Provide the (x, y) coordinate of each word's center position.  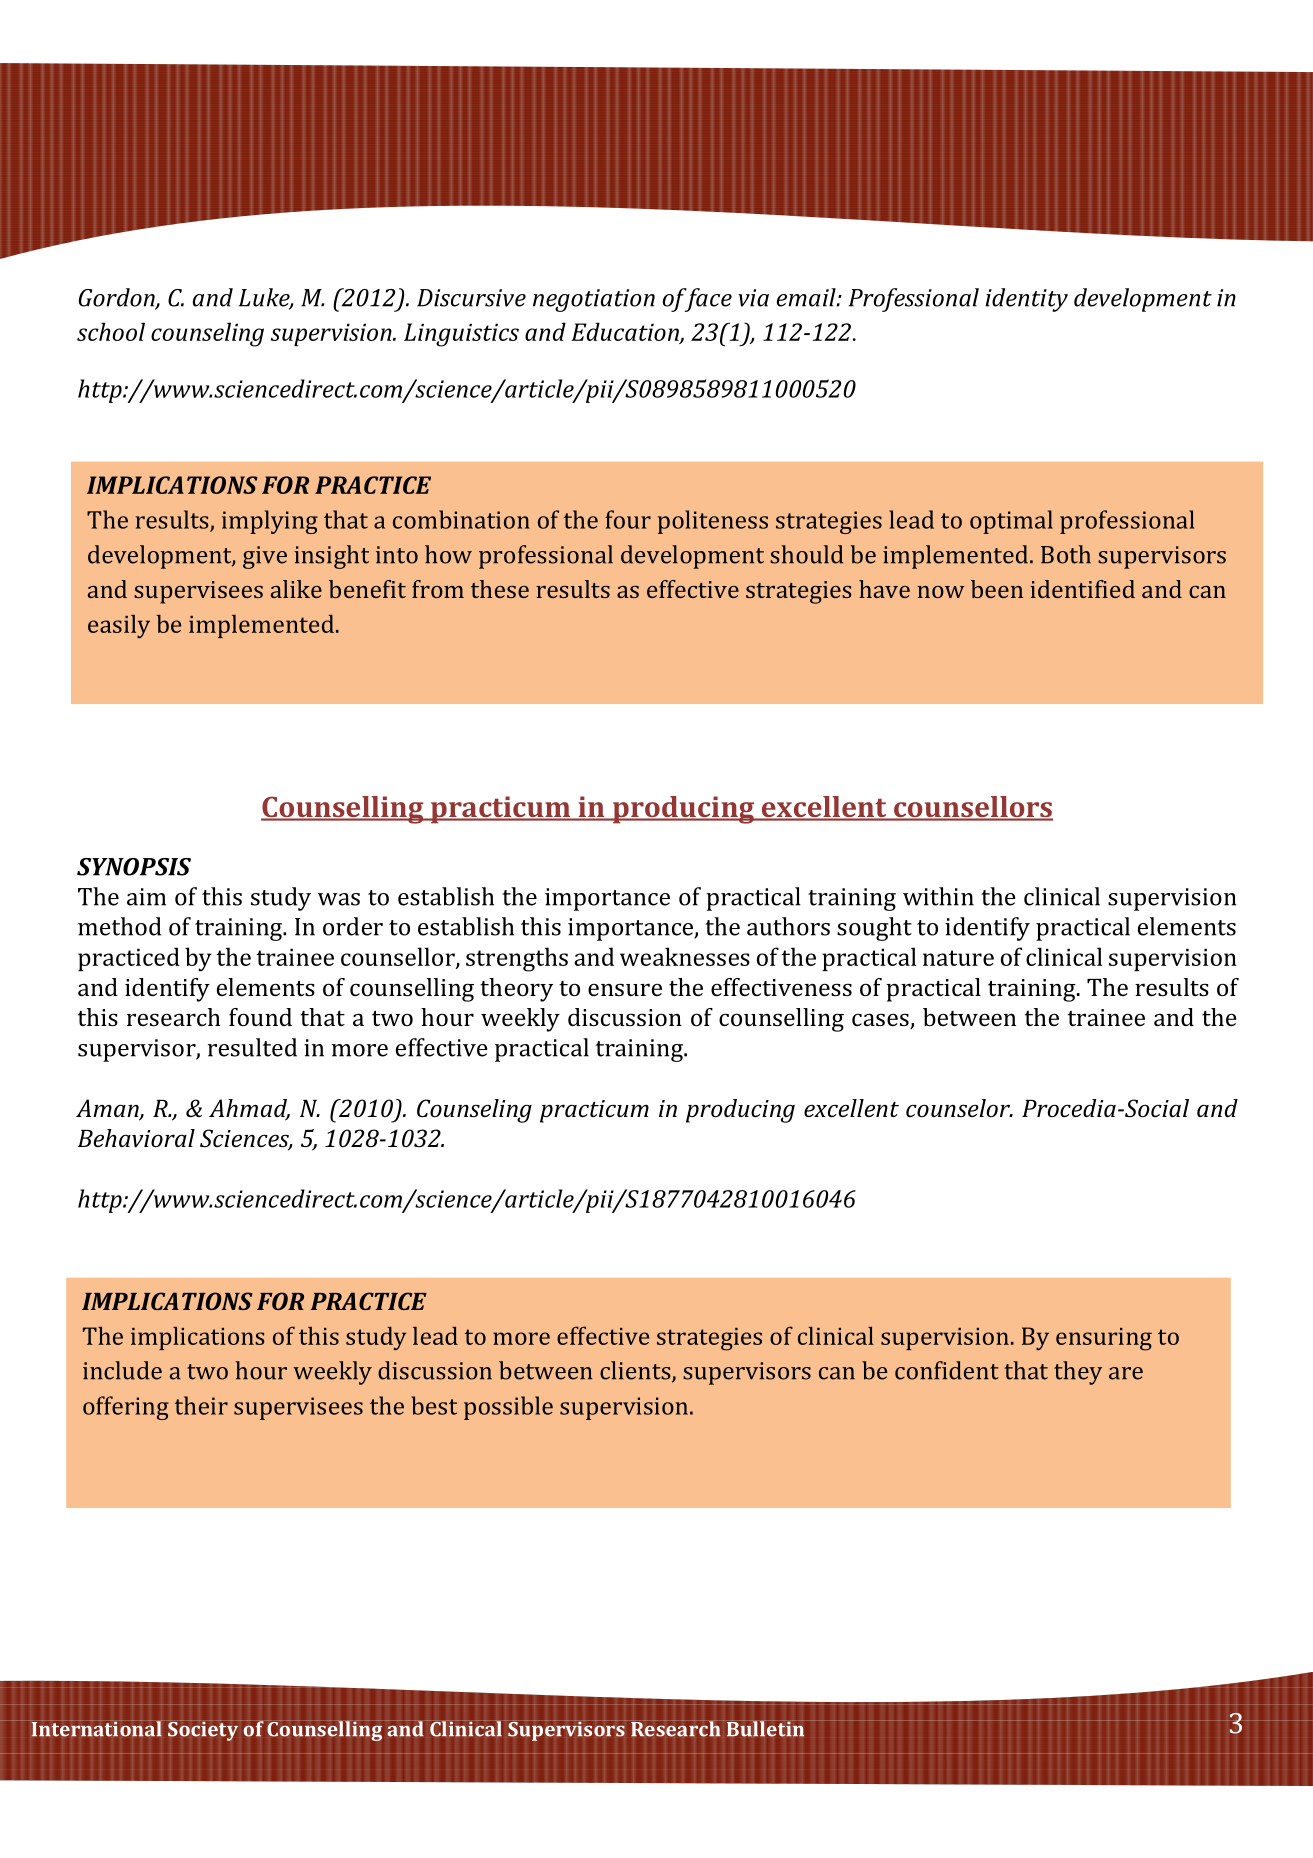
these (500, 589)
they (1078, 1373)
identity (1026, 300)
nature (958, 958)
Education (626, 332)
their (201, 1405)
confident (947, 1370)
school (111, 331)
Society (204, 1730)
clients (636, 1371)
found (260, 1017)
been (997, 589)
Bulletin (764, 1728)
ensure (625, 989)
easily (119, 626)
